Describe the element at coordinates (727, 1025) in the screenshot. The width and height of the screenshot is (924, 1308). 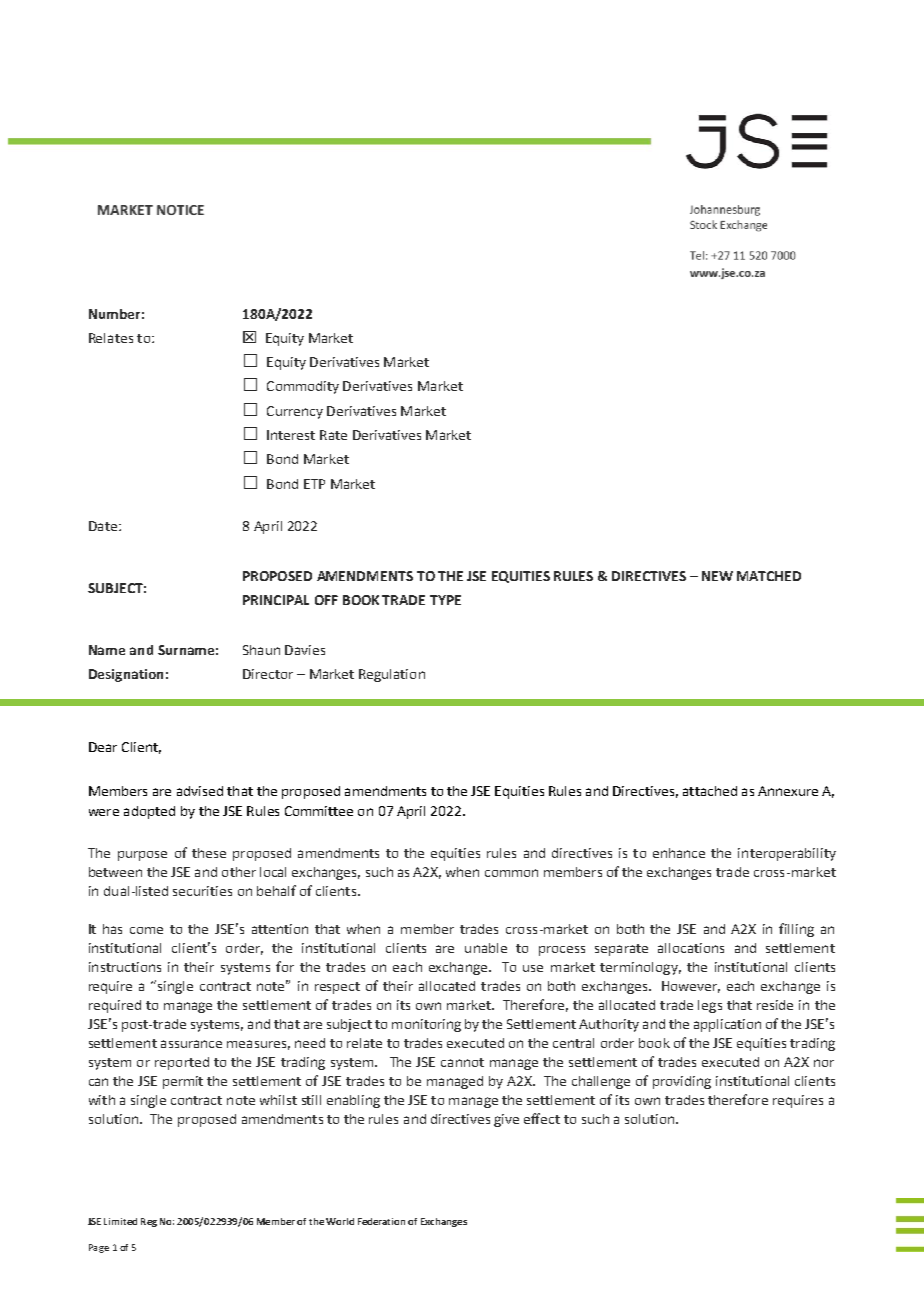
I see `application` at that location.
